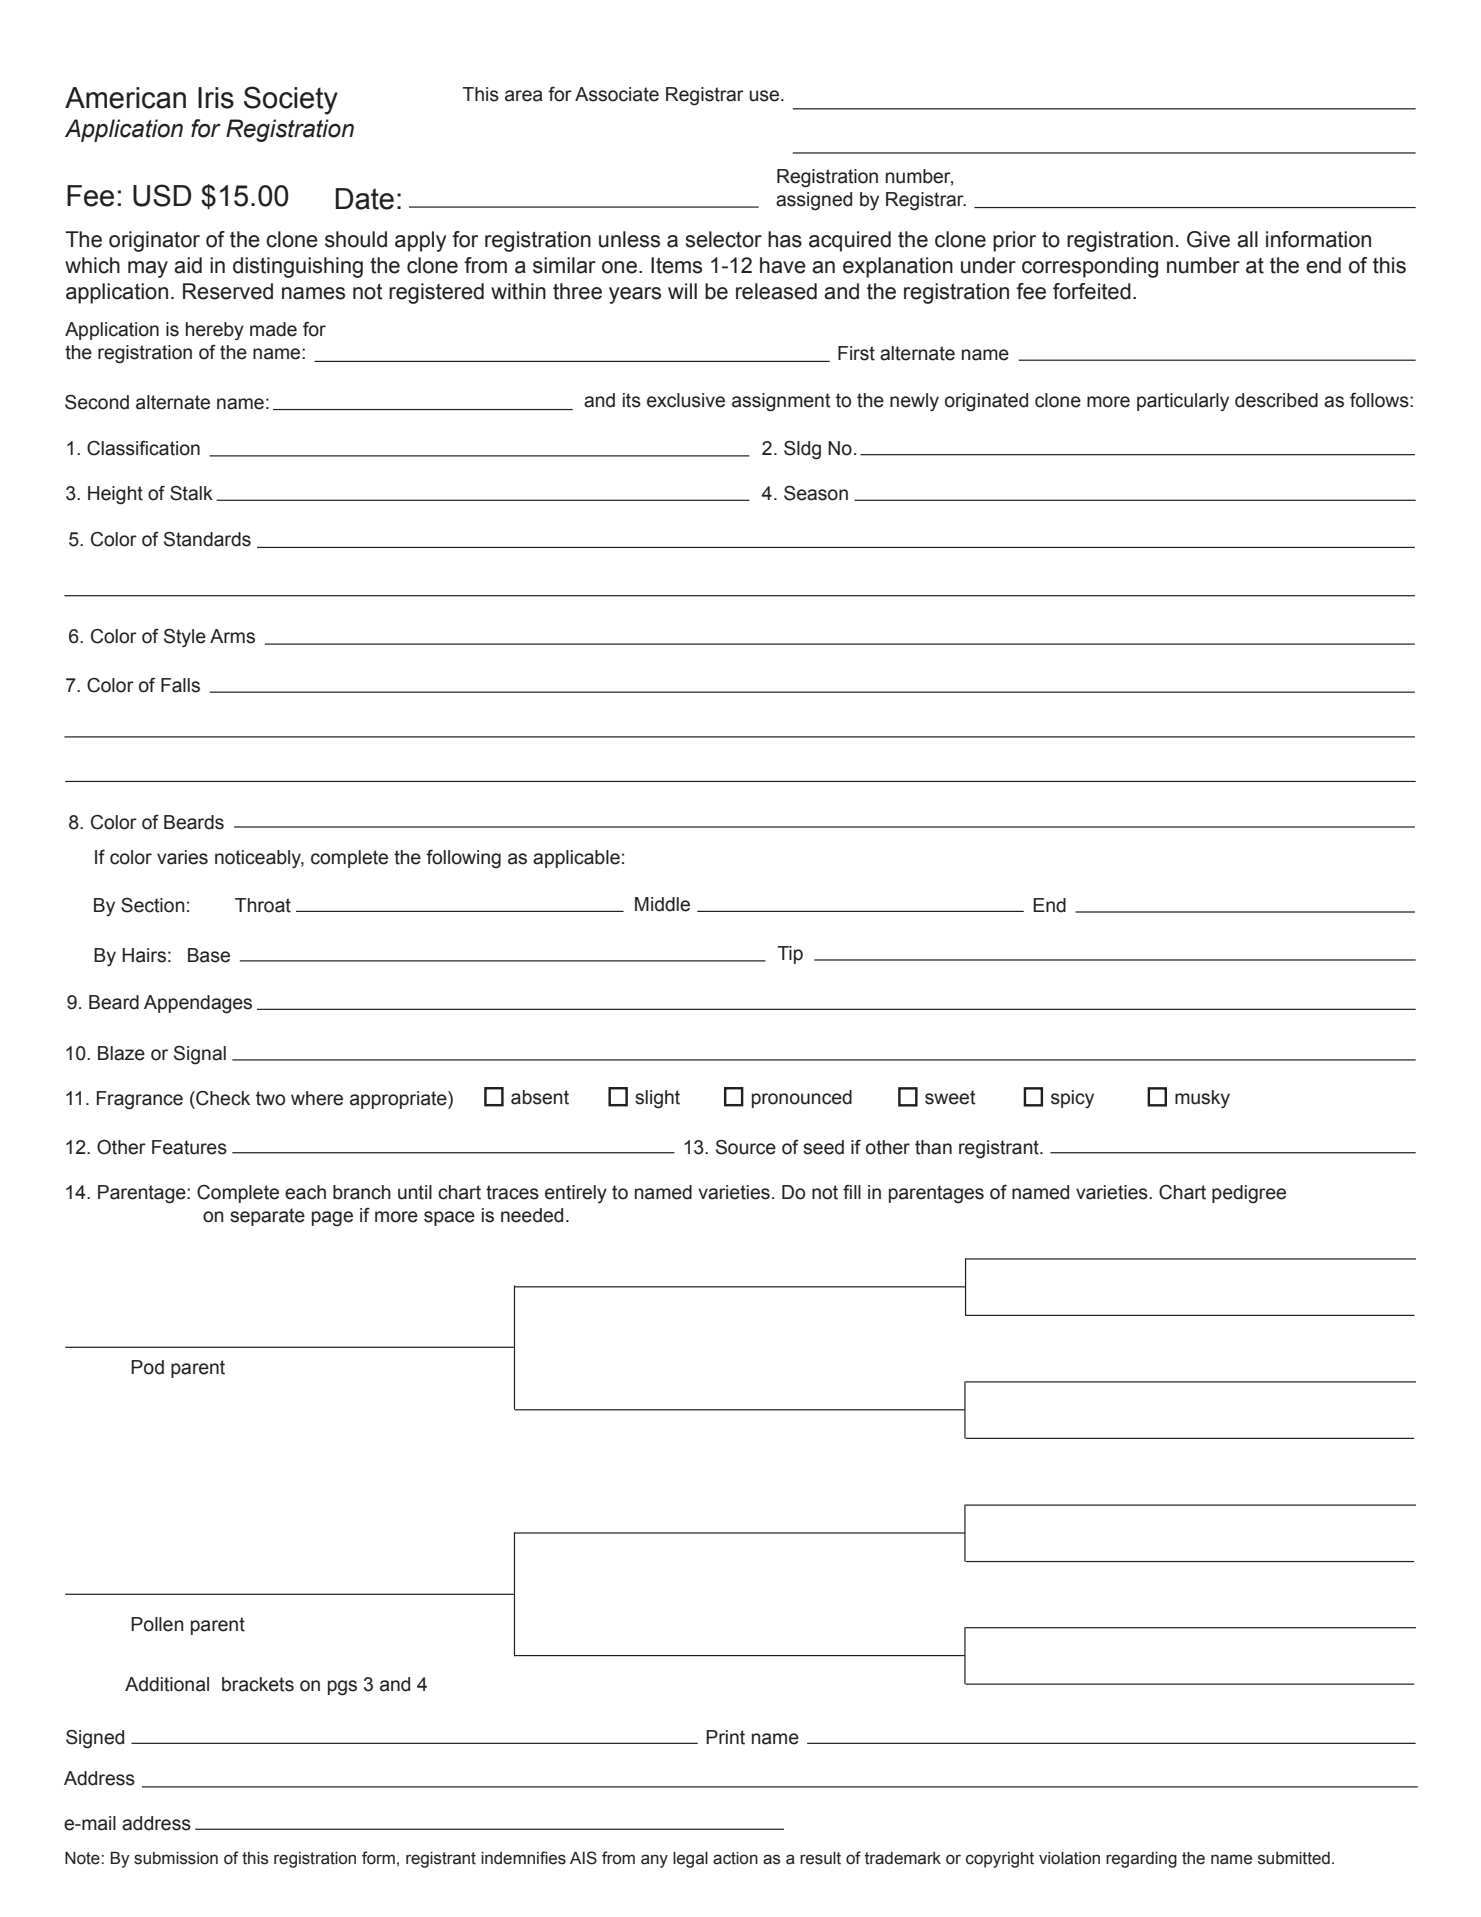  I want to click on musky, so click(1202, 1099).
